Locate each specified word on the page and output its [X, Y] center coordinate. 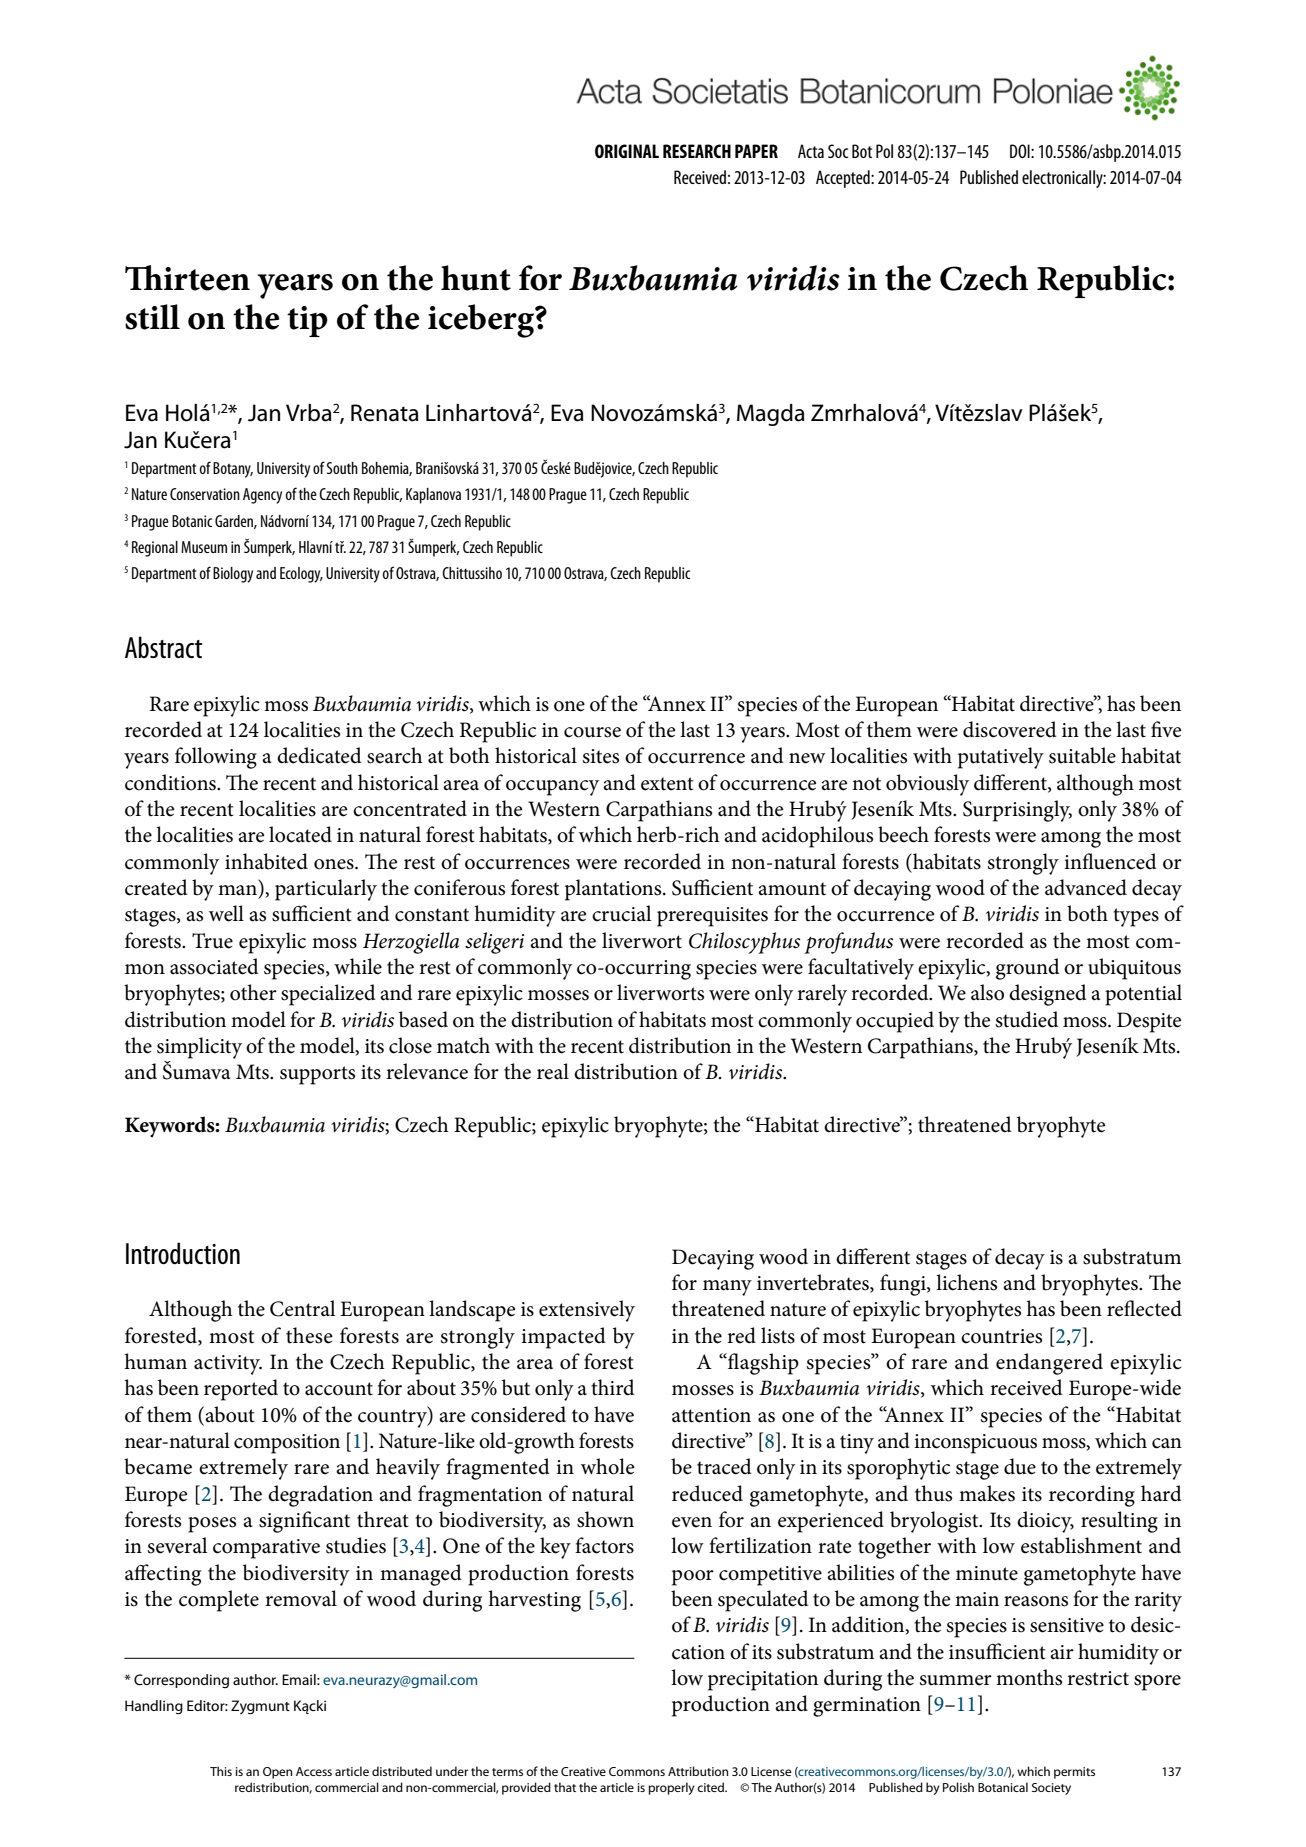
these [309, 1335]
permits [1074, 1773]
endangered [1049, 1364]
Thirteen [187, 278]
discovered [1010, 729]
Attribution [698, 1771]
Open [277, 1773]
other [253, 992]
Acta [811, 151]
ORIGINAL [627, 151]
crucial [621, 913]
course [592, 732]
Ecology [301, 575]
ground [1028, 969]
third [612, 1387]
